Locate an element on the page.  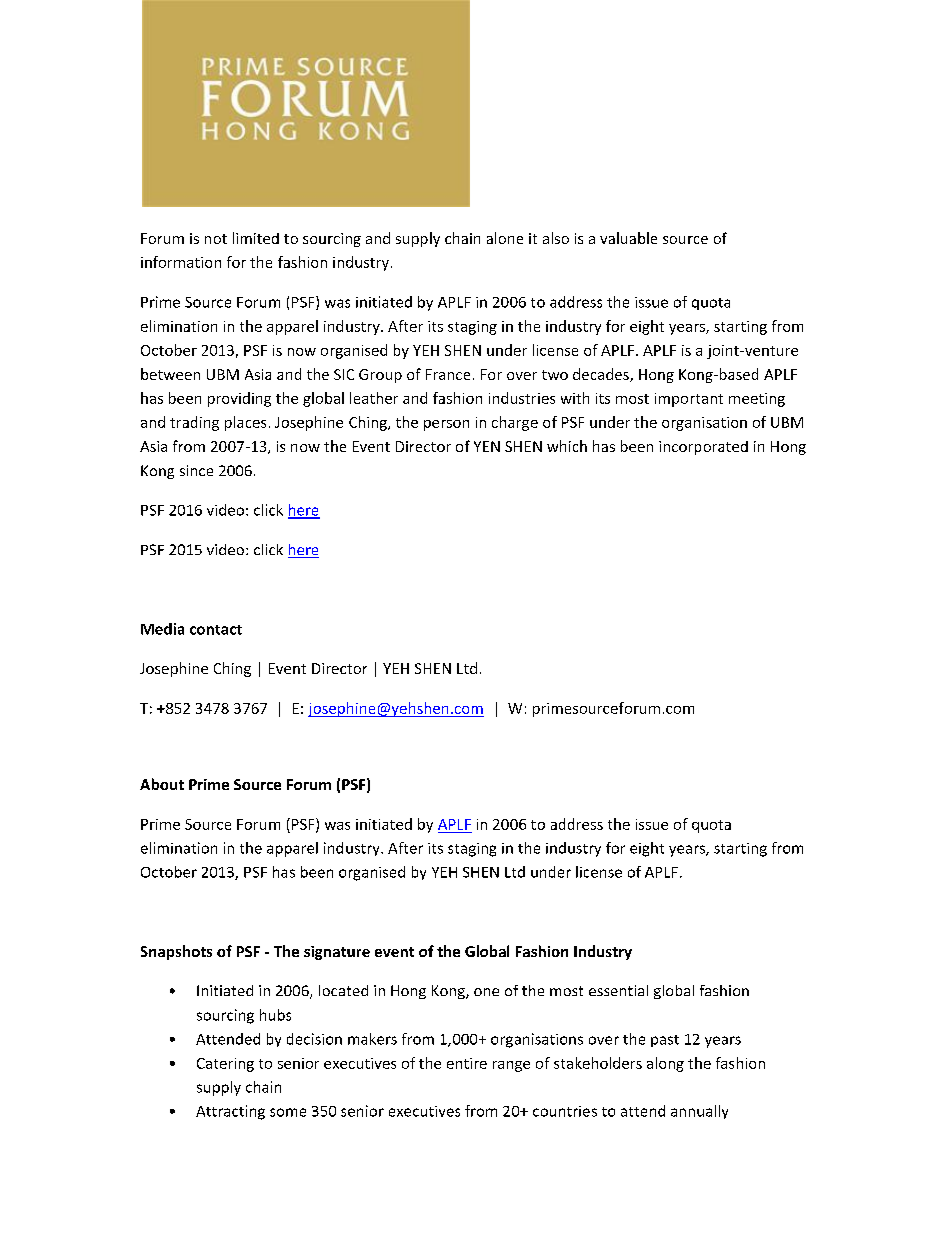
entire is located at coordinates (467, 1063).
